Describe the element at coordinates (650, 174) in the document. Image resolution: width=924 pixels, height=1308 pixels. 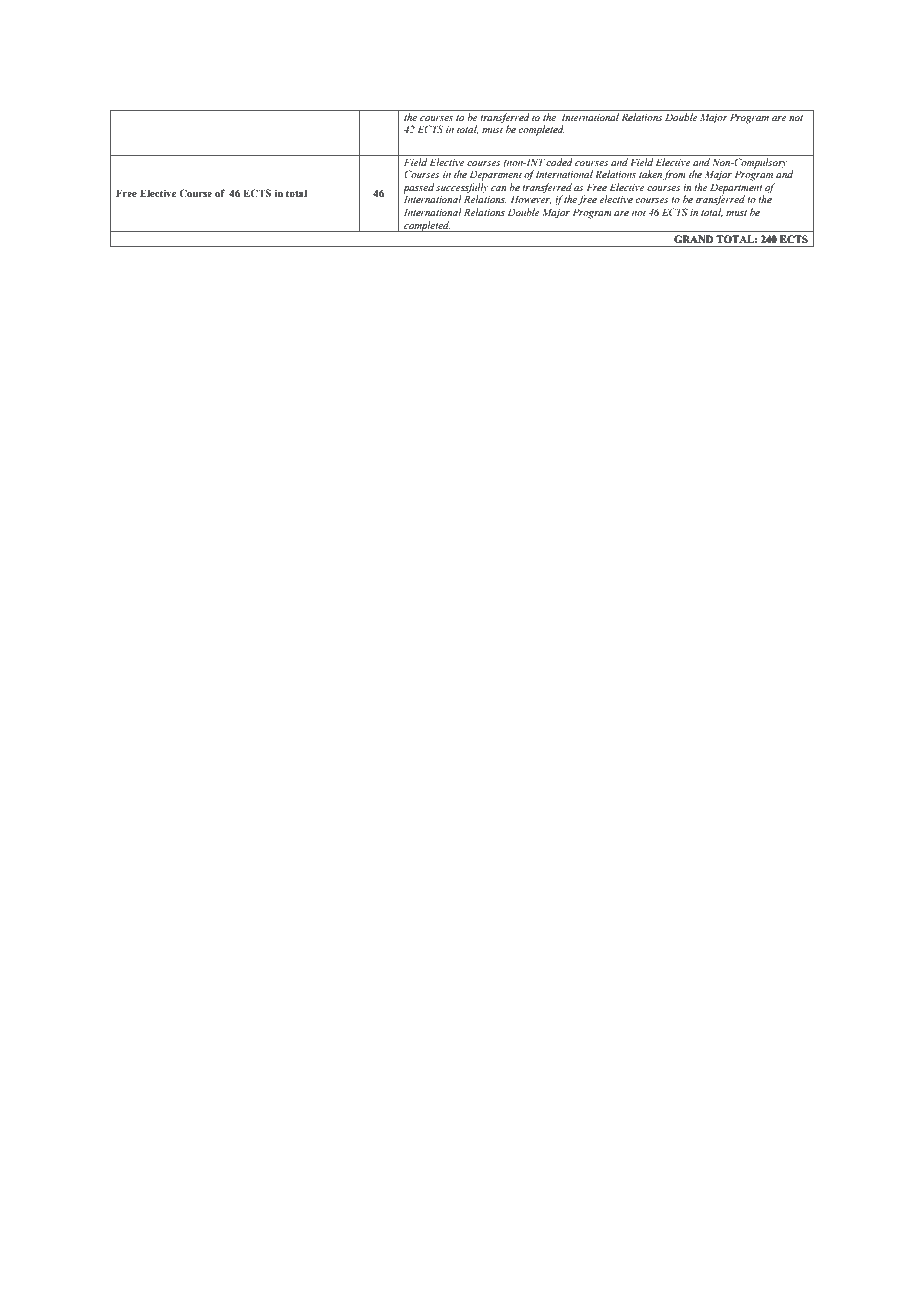
I see `taken` at that location.
